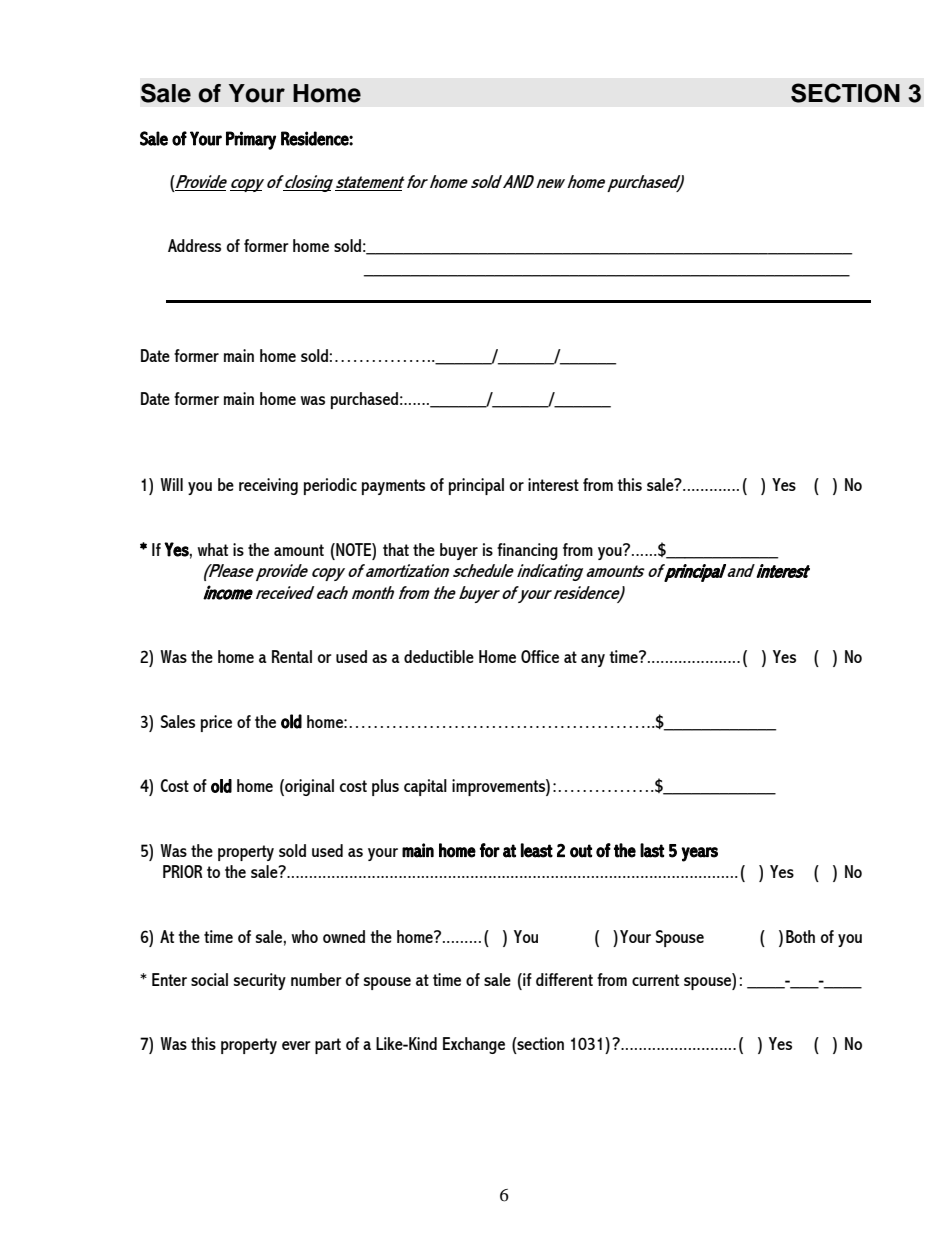 The height and width of the screenshot is (1233, 952). I want to click on Exchange, so click(474, 1045).
